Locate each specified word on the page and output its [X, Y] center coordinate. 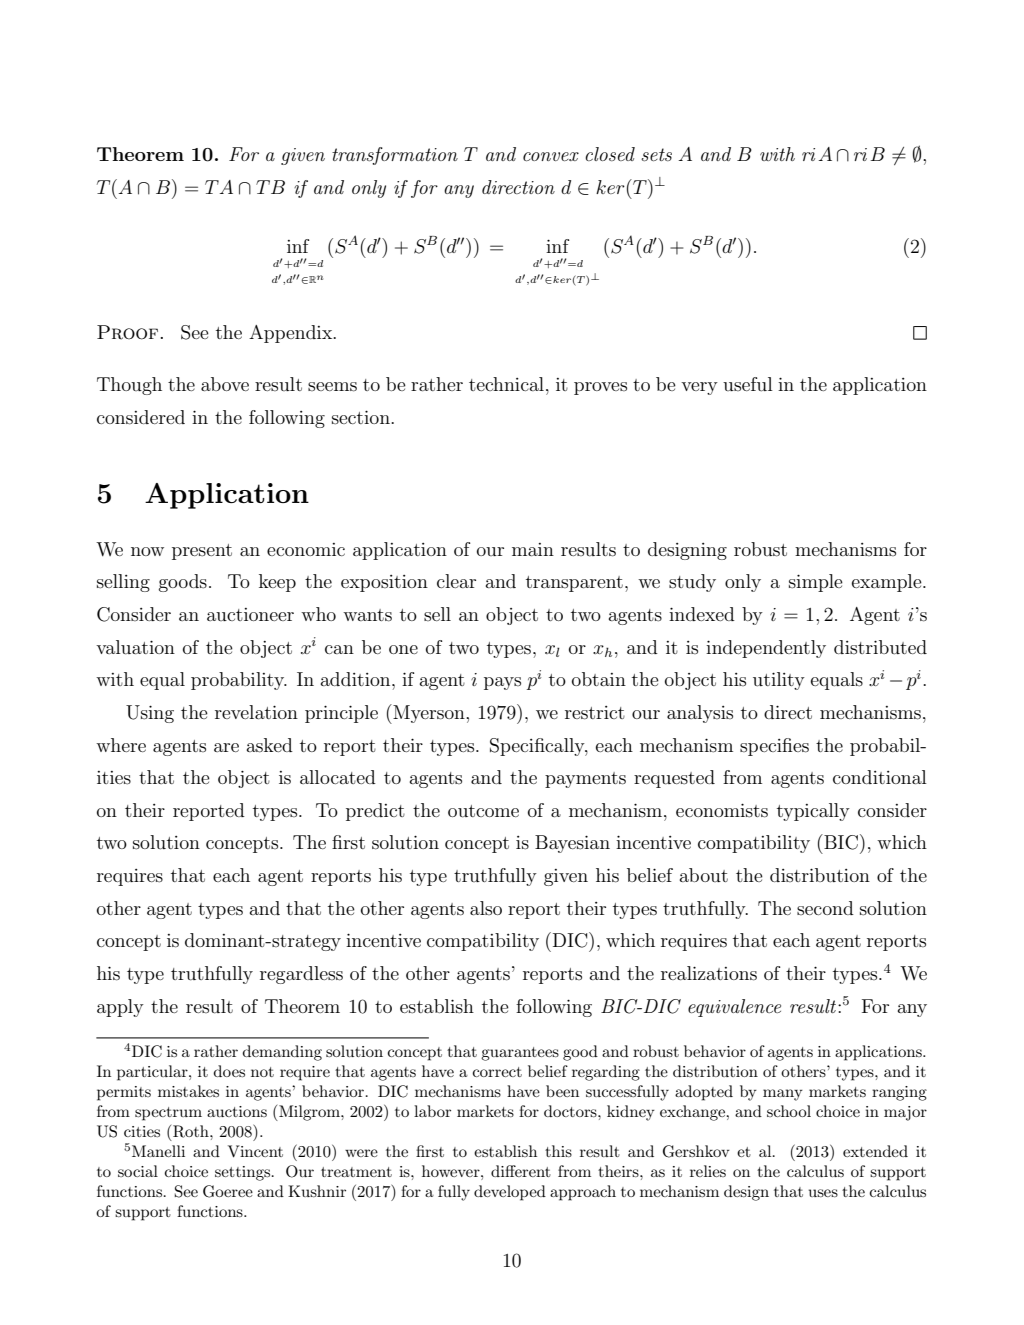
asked [270, 745]
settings [244, 1173]
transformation [395, 156]
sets [656, 154]
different [521, 1171]
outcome [483, 811]
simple [816, 583]
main [533, 549]
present [202, 552]
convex [551, 156]
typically [813, 812]
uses [823, 1193]
